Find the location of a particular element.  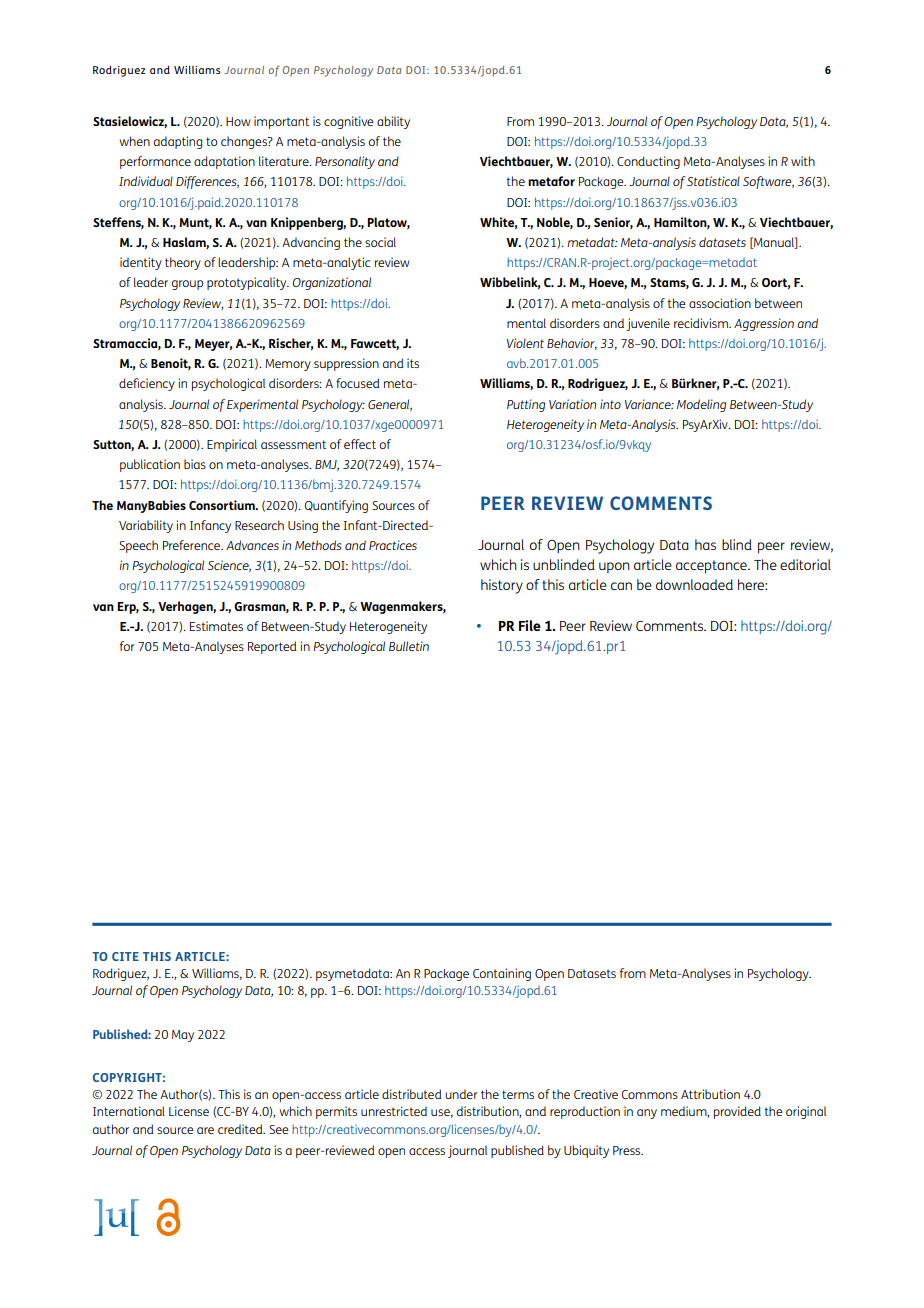

Estimates is located at coordinates (216, 626).
